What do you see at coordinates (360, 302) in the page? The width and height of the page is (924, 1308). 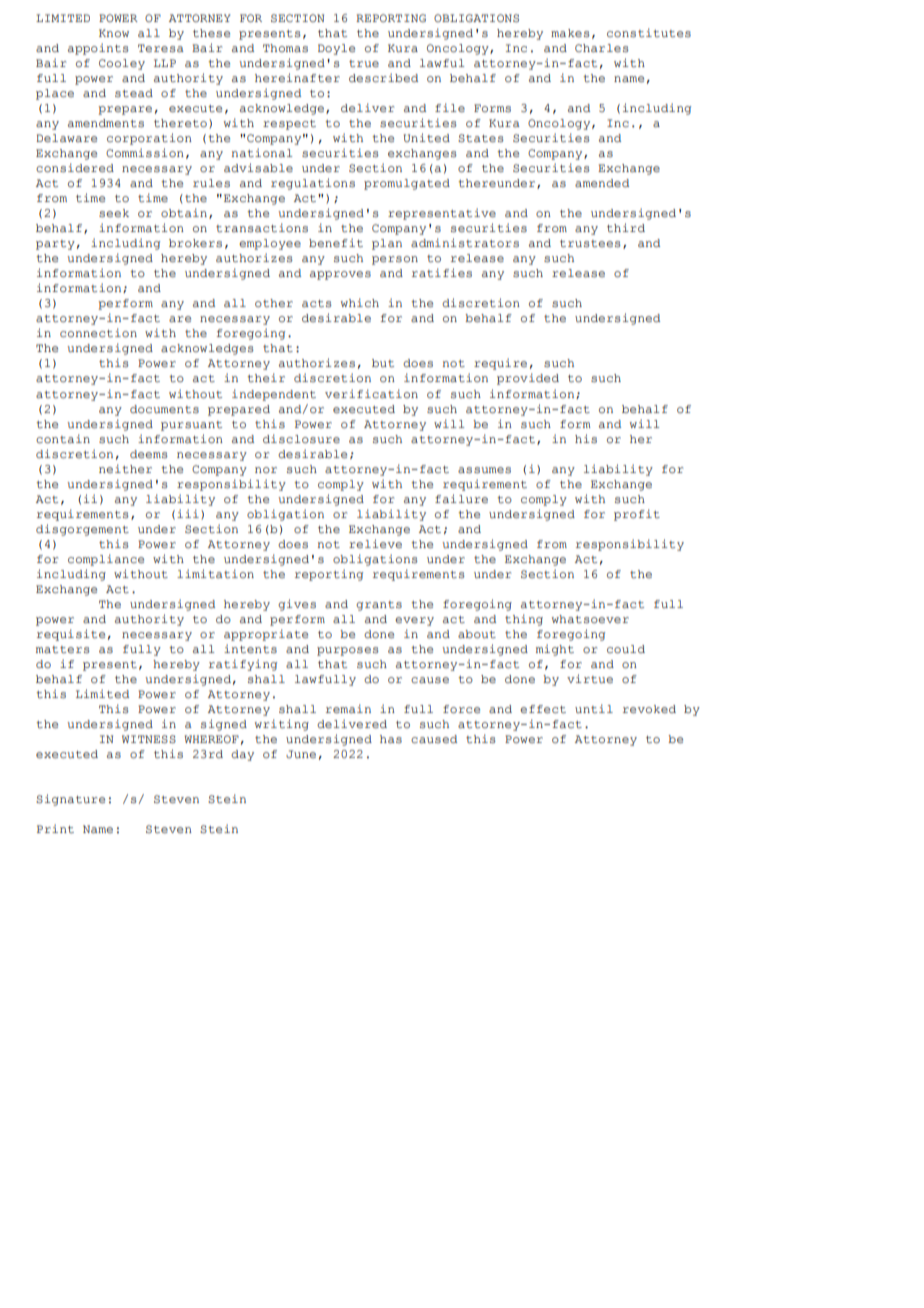 I see `which` at bounding box center [360, 302].
